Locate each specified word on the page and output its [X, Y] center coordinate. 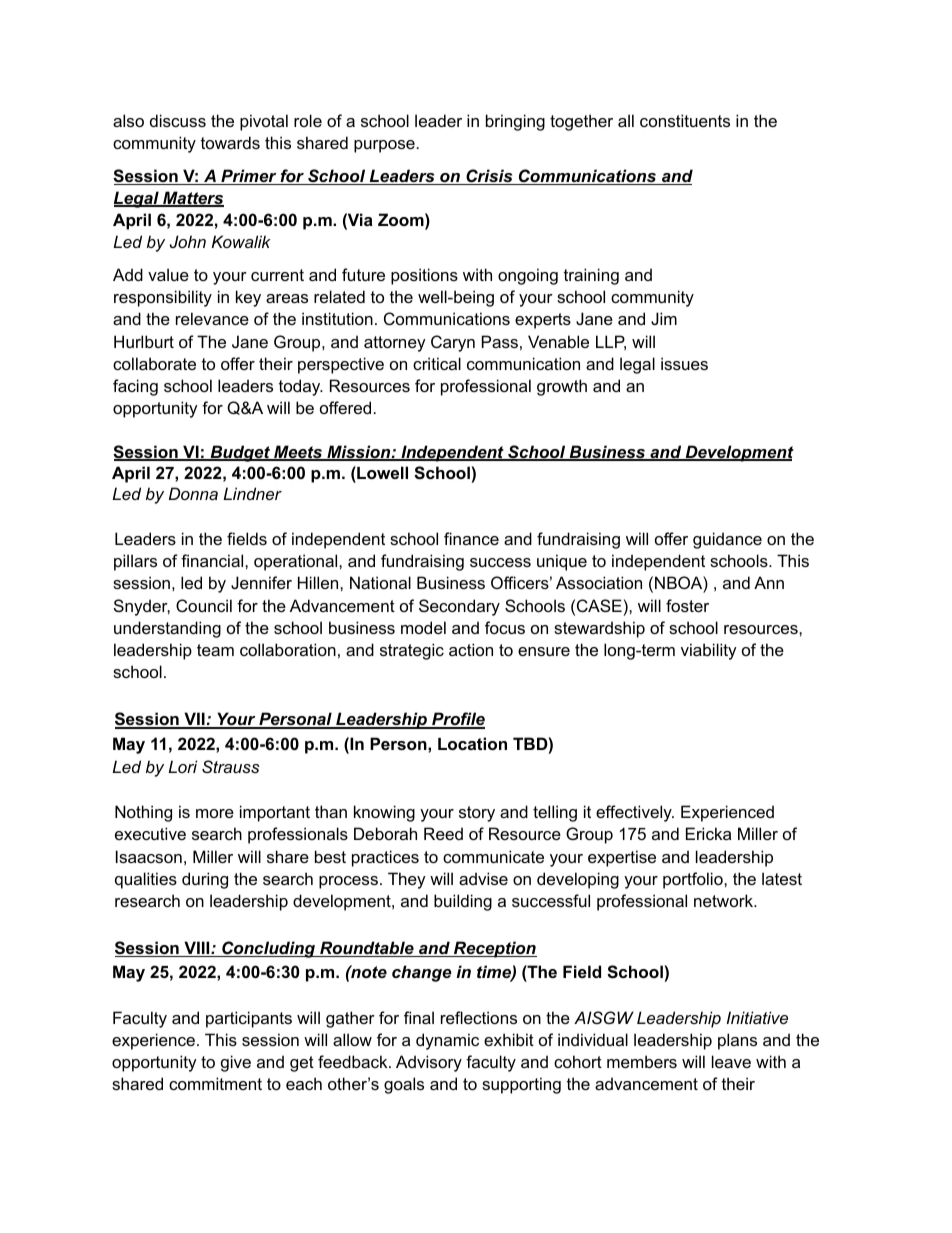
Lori [182, 766]
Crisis [489, 177]
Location [472, 743]
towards [230, 142]
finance [471, 538]
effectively [635, 813]
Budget [240, 453]
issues [684, 363]
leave [731, 1061]
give [236, 1063]
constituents [685, 120]
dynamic [447, 1041]
